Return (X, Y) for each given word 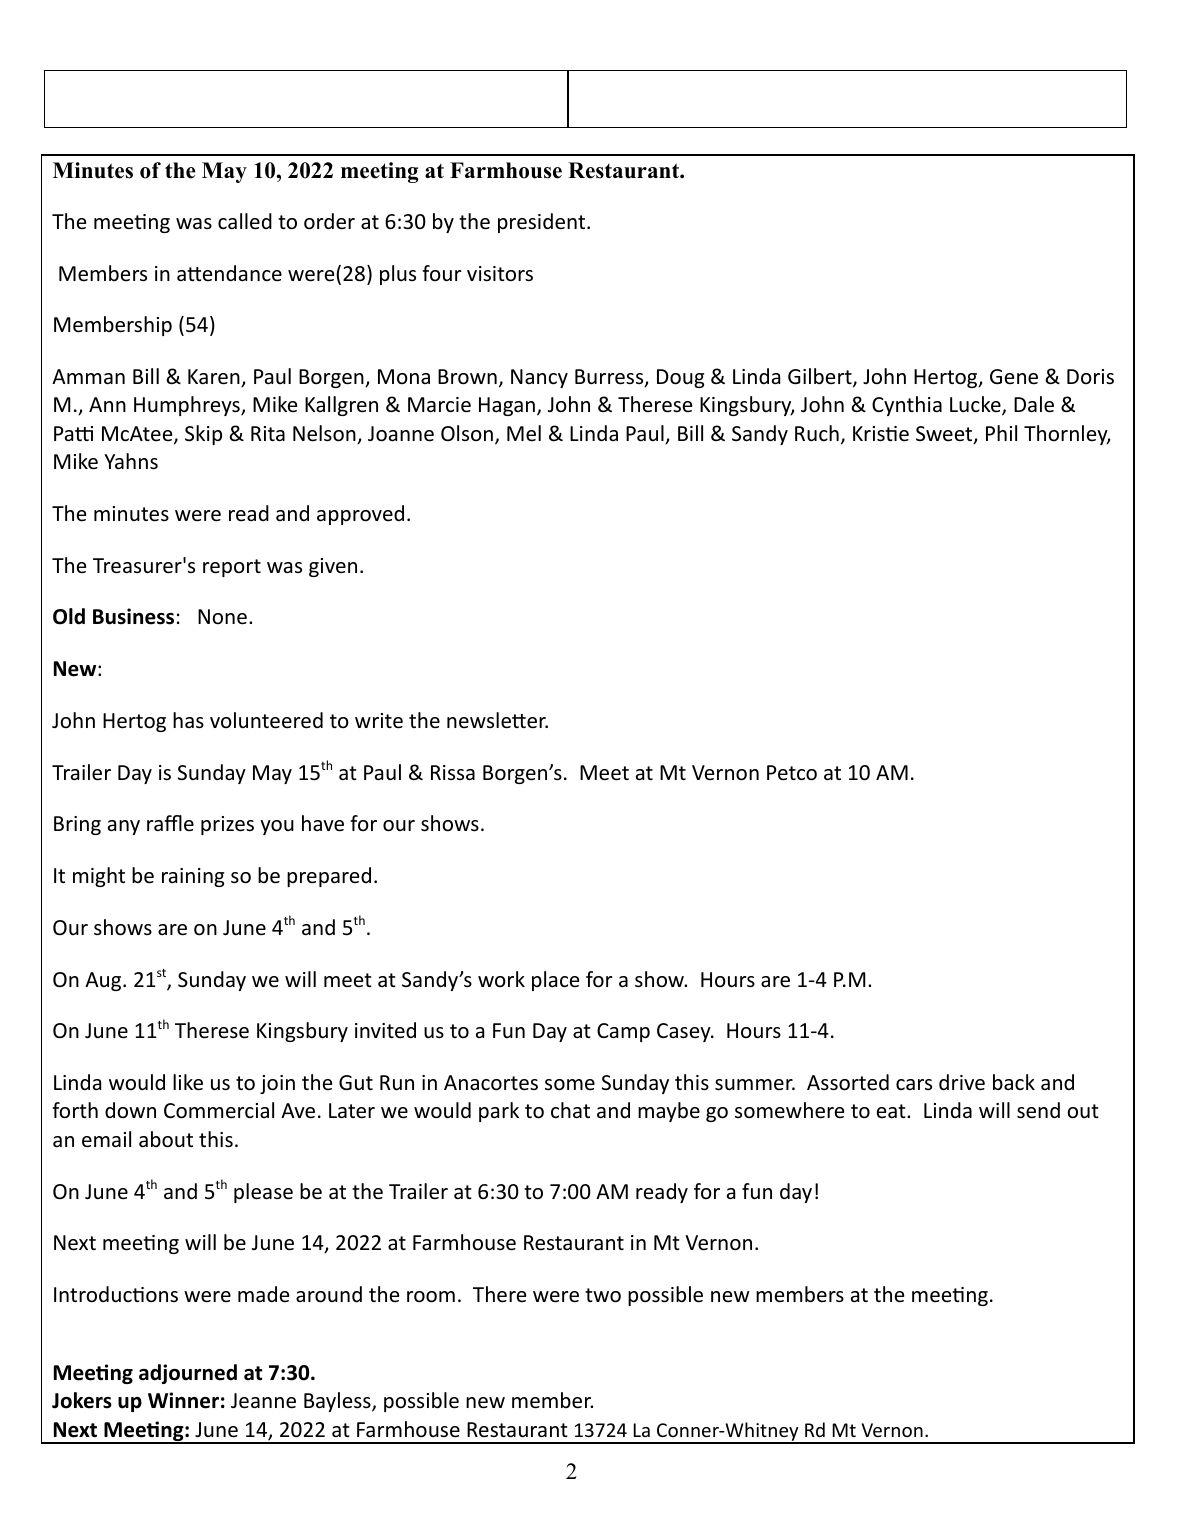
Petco (792, 773)
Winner (183, 1400)
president (543, 223)
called (245, 221)
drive (962, 1082)
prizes (227, 825)
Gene (1014, 377)
